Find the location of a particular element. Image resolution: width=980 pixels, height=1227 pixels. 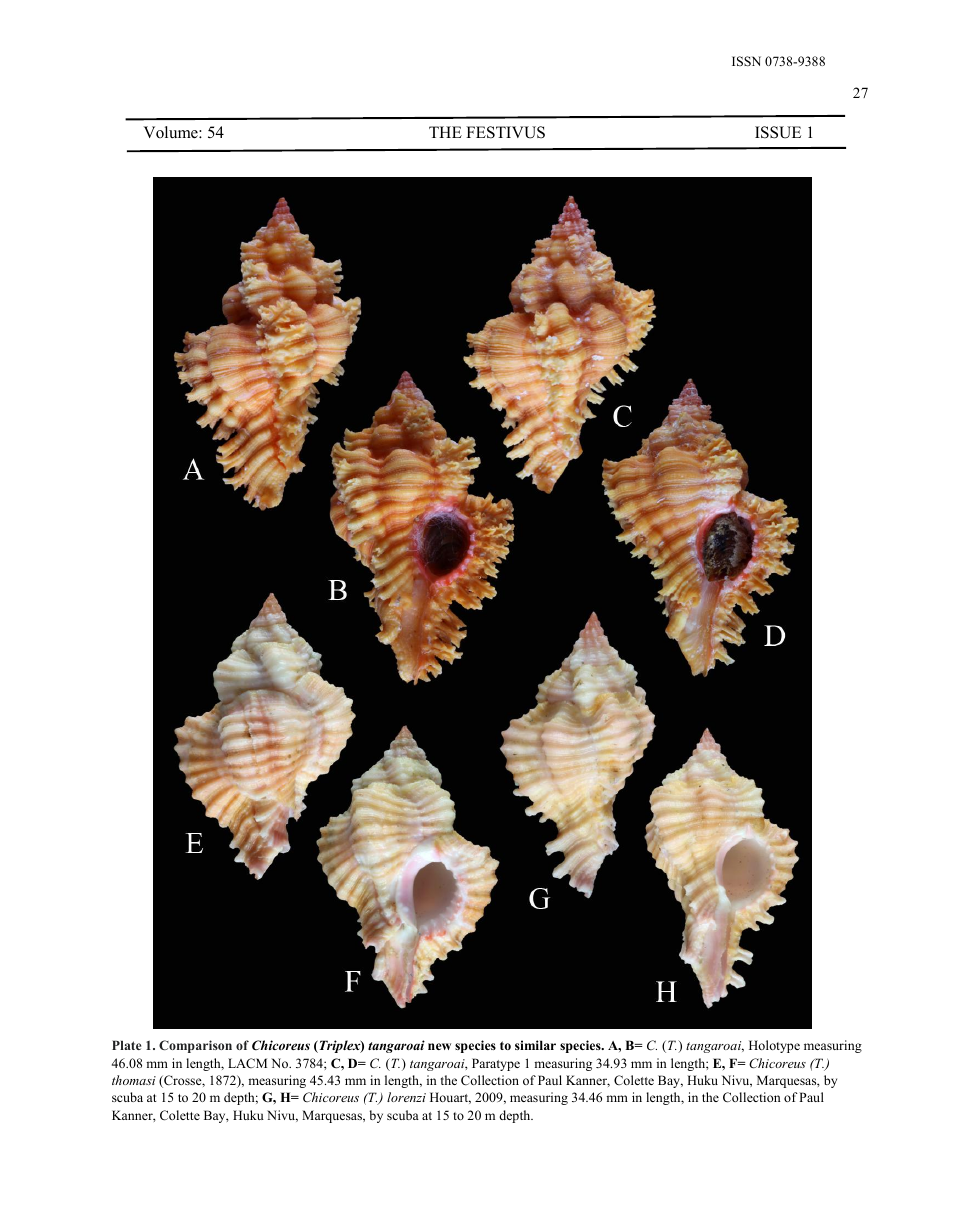

FESTIVUS is located at coordinates (505, 132).
